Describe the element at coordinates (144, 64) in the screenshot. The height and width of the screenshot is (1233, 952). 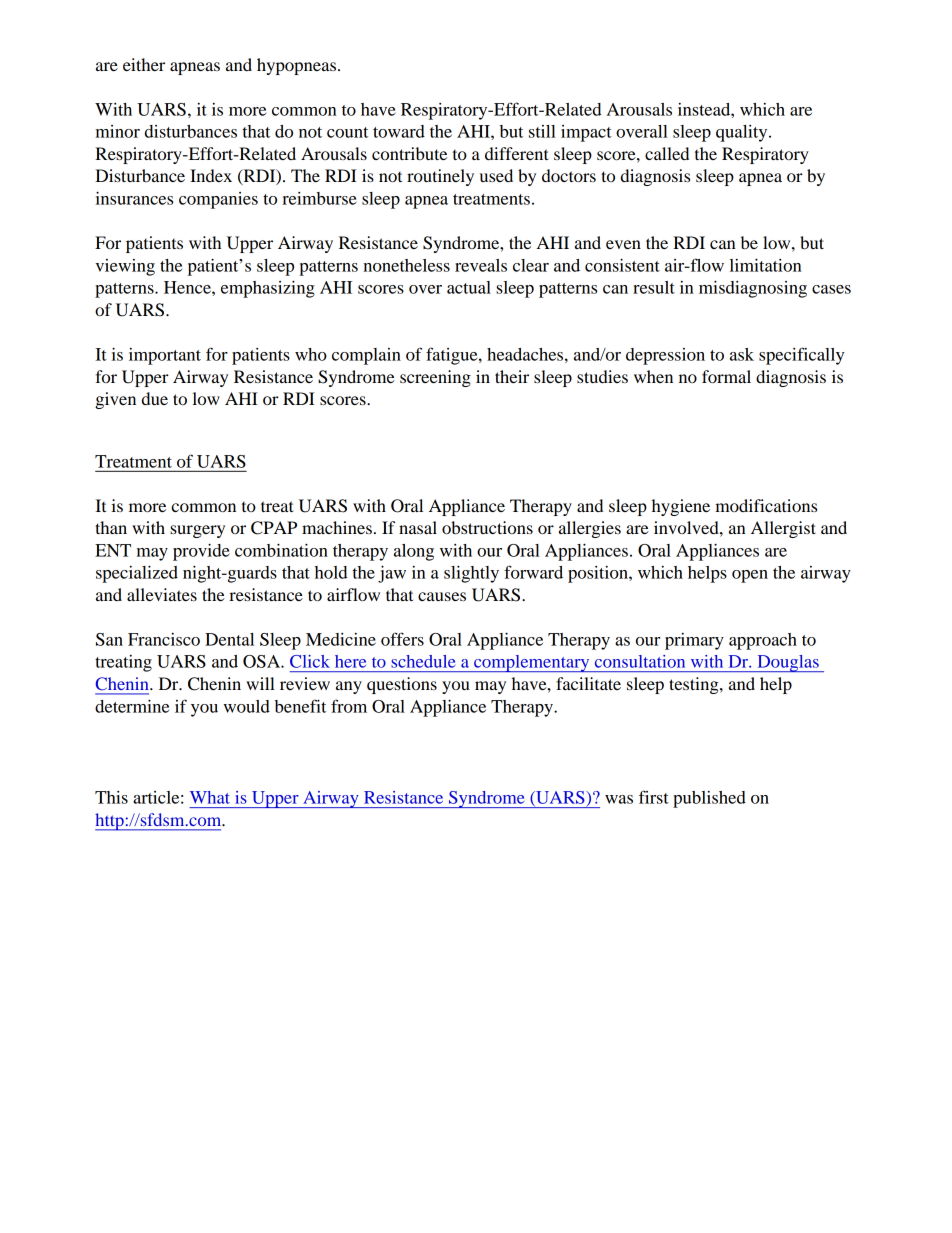
I see `either` at that location.
